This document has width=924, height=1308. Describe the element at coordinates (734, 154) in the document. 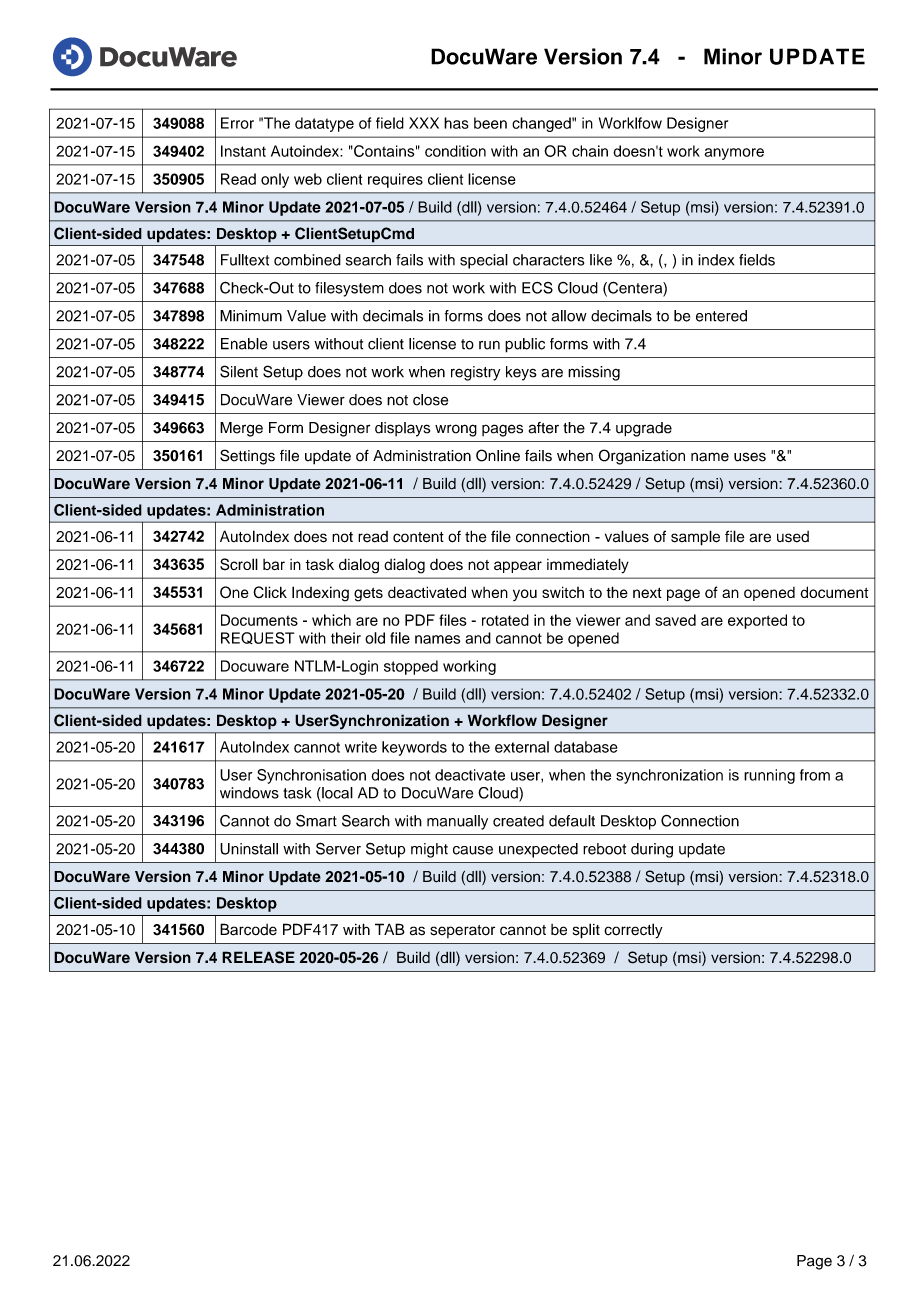

I see `anymore` at that location.
